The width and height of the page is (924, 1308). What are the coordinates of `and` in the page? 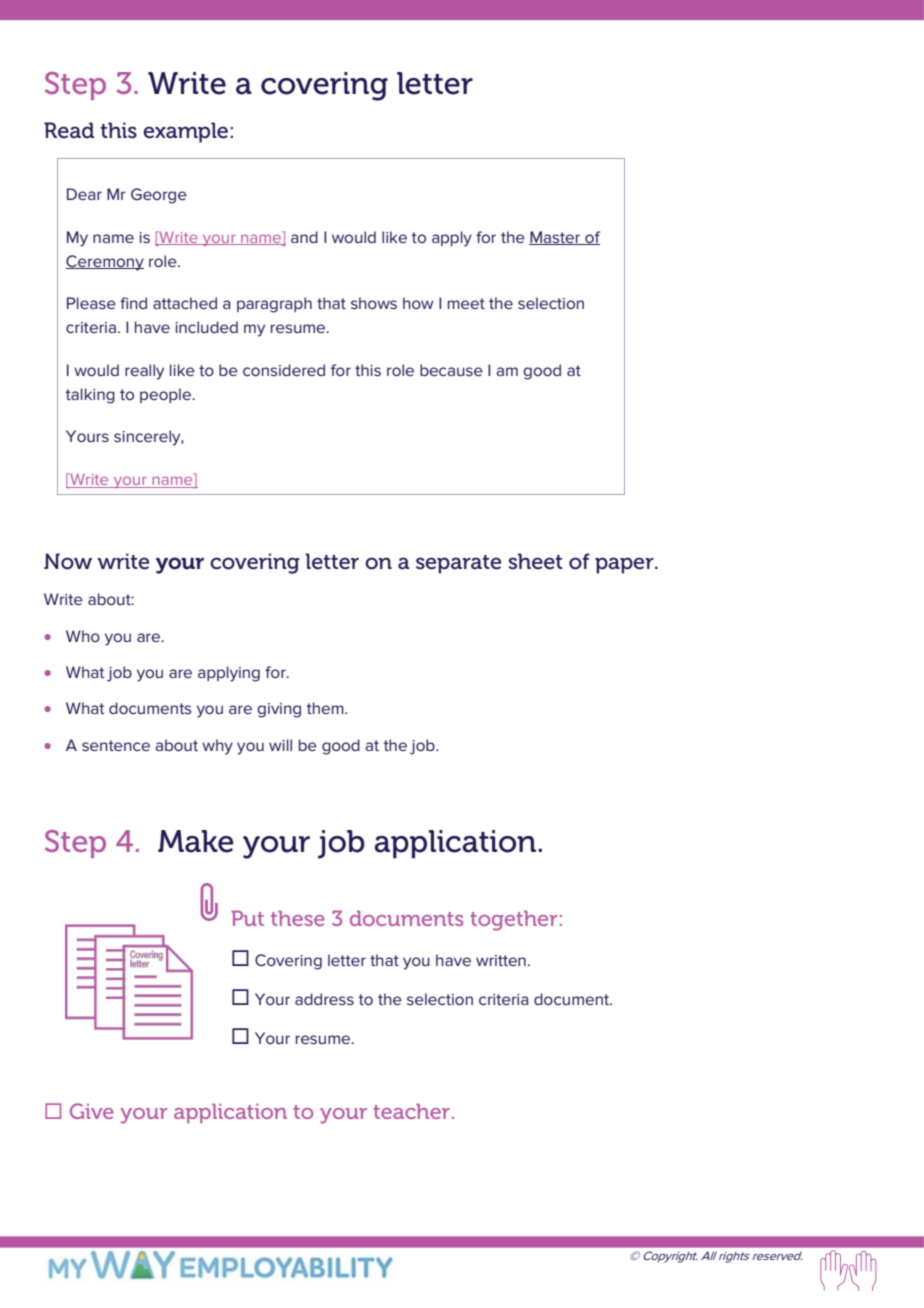 It's located at (304, 237).
